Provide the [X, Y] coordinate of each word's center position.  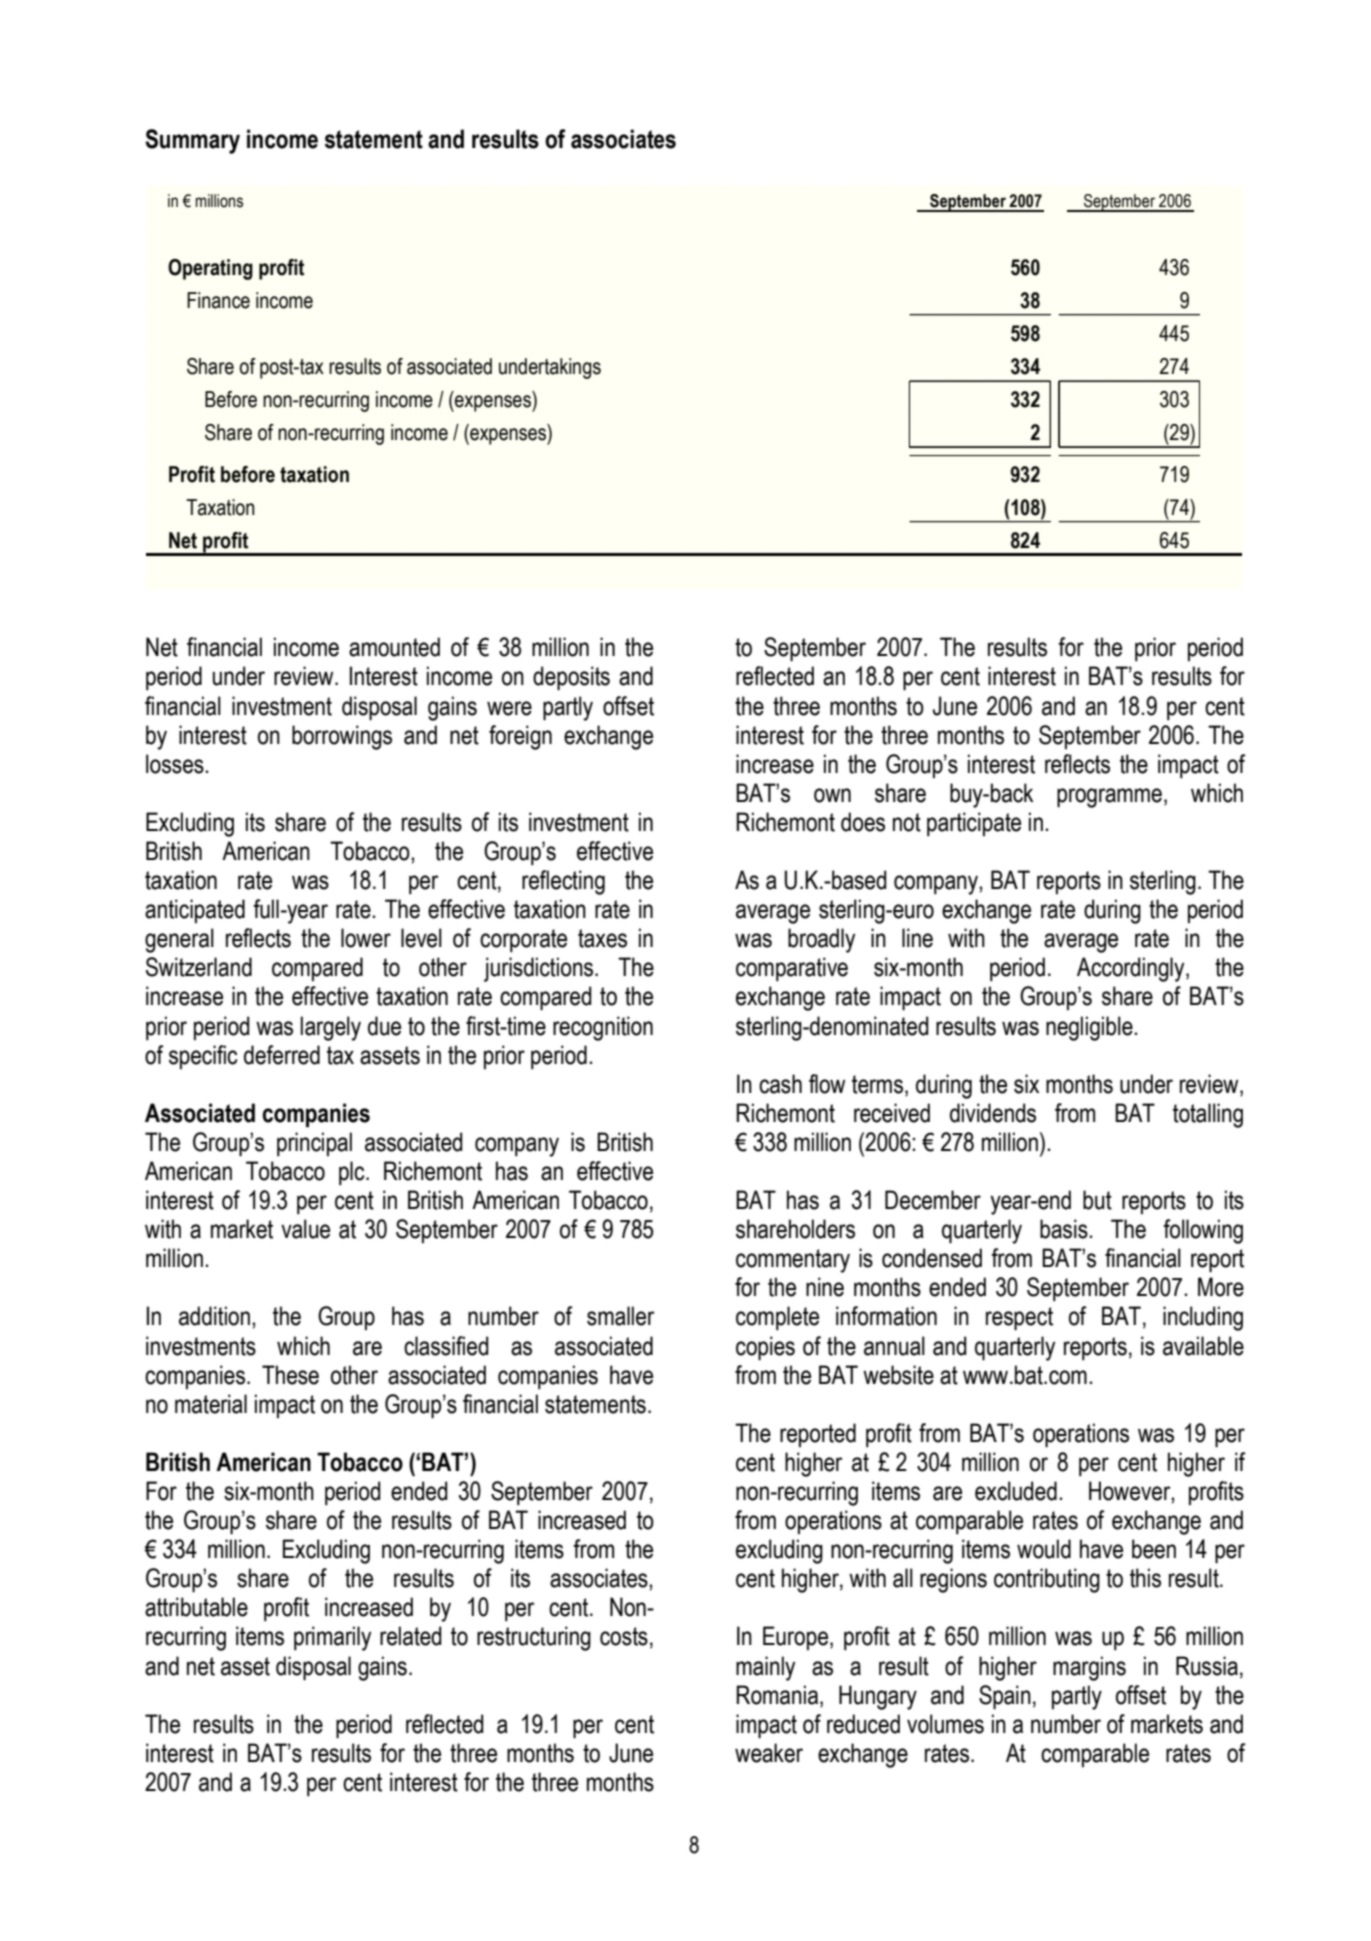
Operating [210, 269]
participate [974, 824]
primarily [332, 1638]
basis [1065, 1229]
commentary [793, 1261]
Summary [192, 141]
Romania [778, 1695]
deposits [571, 678]
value [305, 1229]
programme [1109, 798]
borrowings [342, 737]
